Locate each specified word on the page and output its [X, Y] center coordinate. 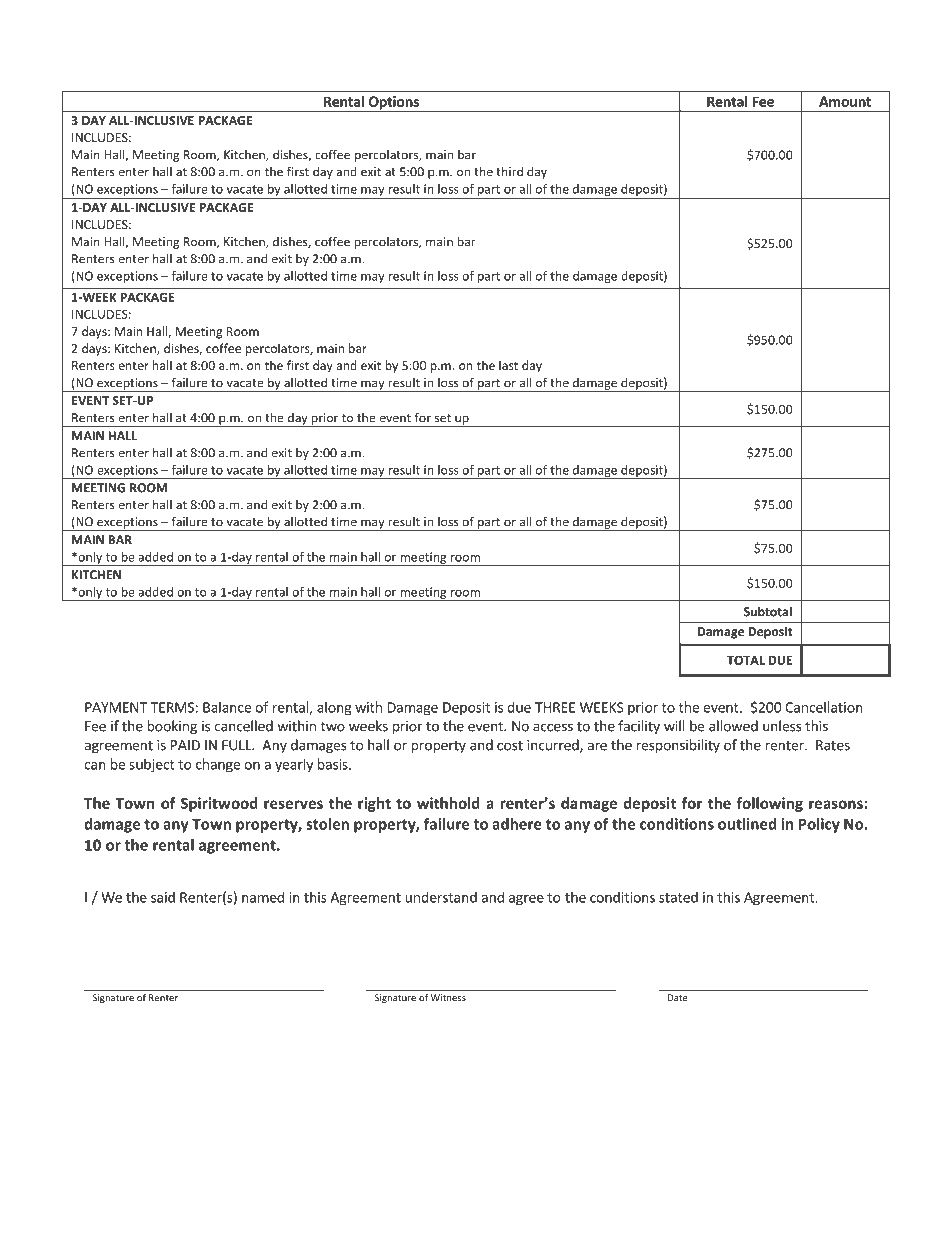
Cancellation [824, 707]
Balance [227, 707]
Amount [845, 101]
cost [510, 746]
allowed [733, 726]
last [508, 365]
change [218, 765]
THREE [555, 707]
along [334, 708]
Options [393, 104]
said [163, 897]
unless [782, 726]
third [509, 171]
